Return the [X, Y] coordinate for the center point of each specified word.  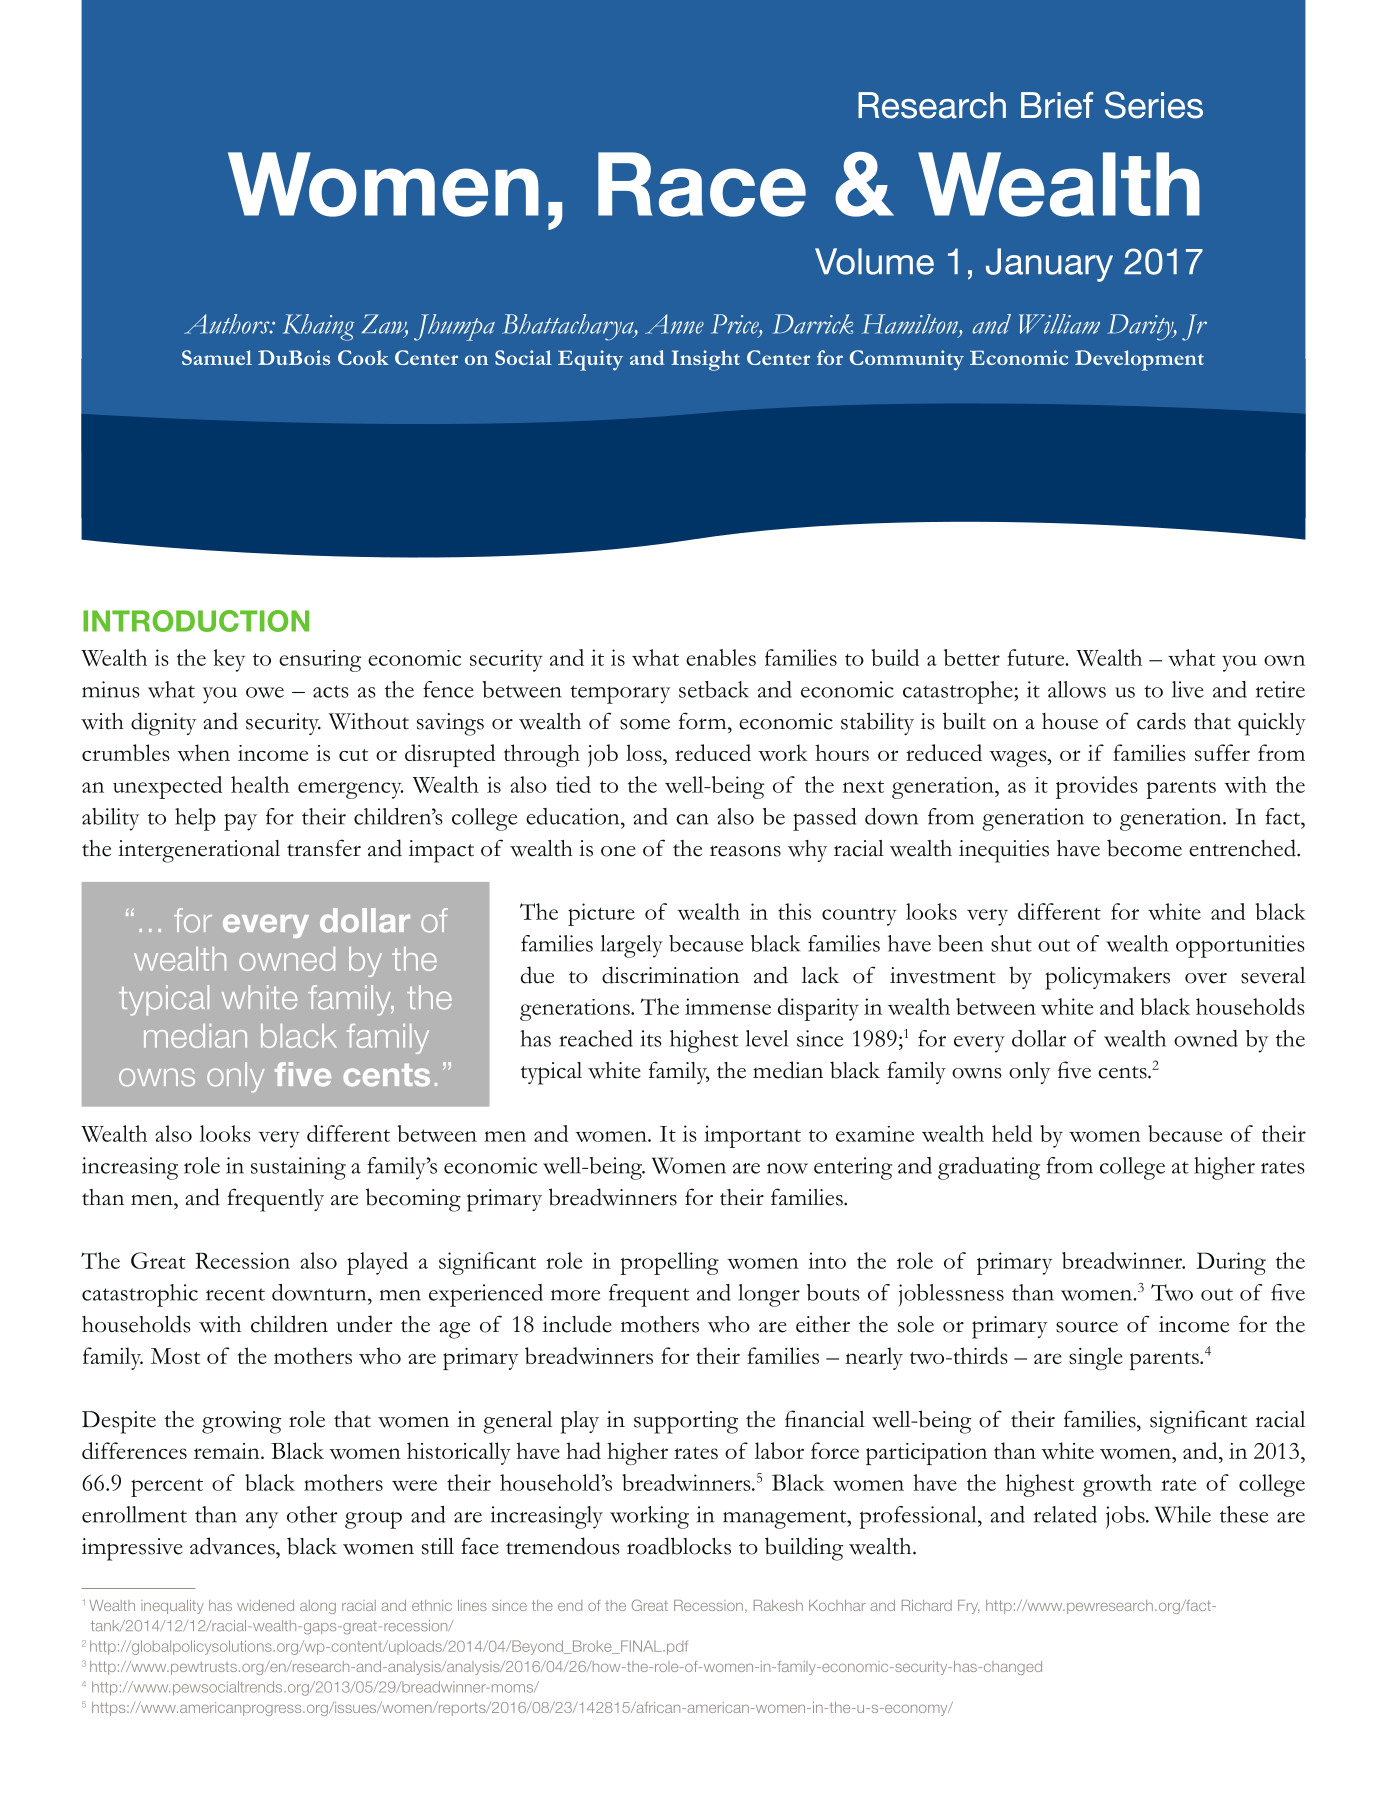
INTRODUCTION [196, 621]
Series [1154, 105]
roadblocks [679, 1546]
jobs [1126, 1517]
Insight [706, 360]
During [1231, 1263]
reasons [745, 851]
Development [1139, 360]
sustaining [298, 1168]
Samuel [217, 357]
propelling [669, 1263]
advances [233, 1546]
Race [702, 184]
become [1144, 848]
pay [240, 822]
